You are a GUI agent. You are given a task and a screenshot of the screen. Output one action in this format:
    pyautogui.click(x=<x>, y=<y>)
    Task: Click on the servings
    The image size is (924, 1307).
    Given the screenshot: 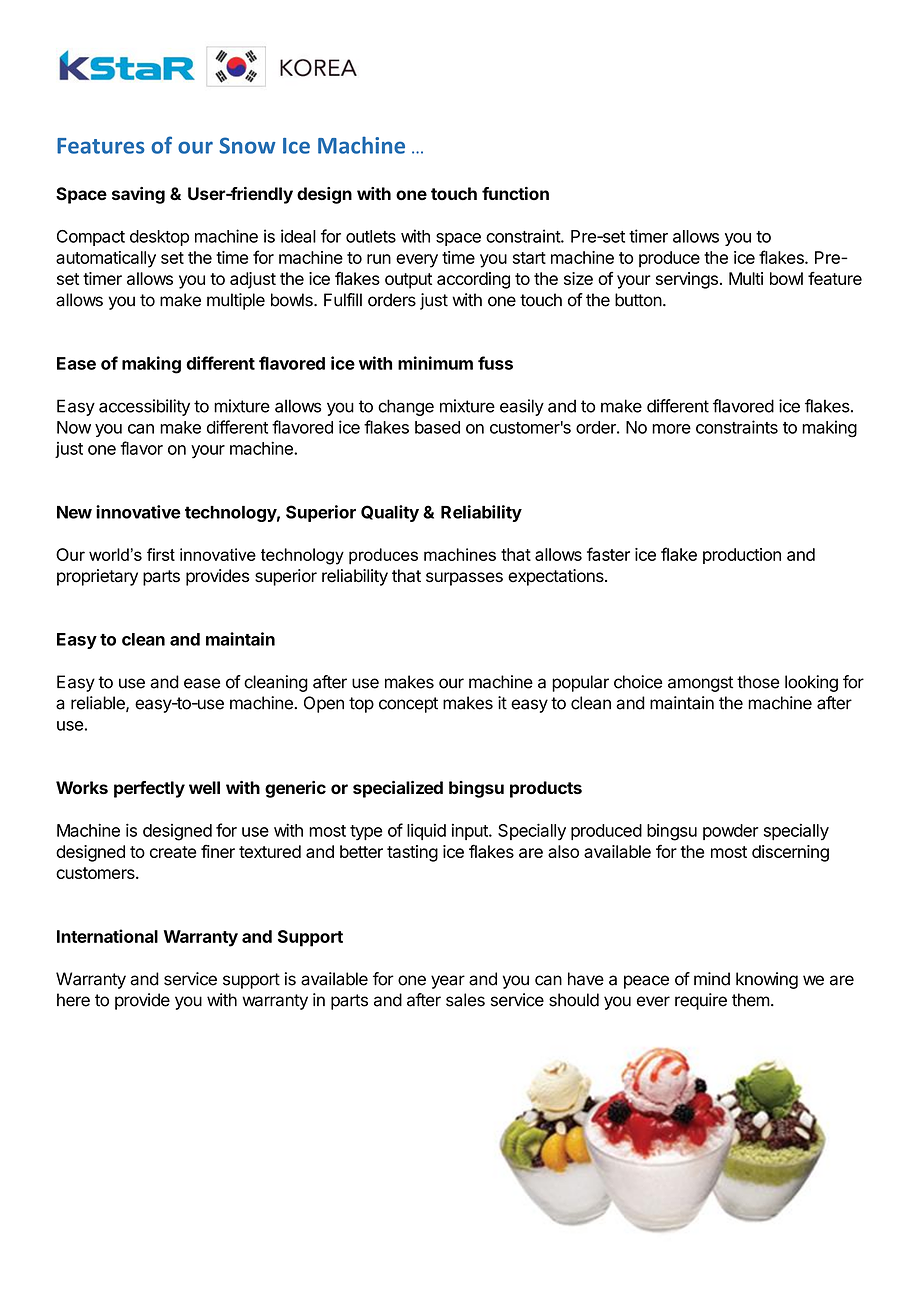 What is the action you would take?
    pyautogui.click(x=687, y=280)
